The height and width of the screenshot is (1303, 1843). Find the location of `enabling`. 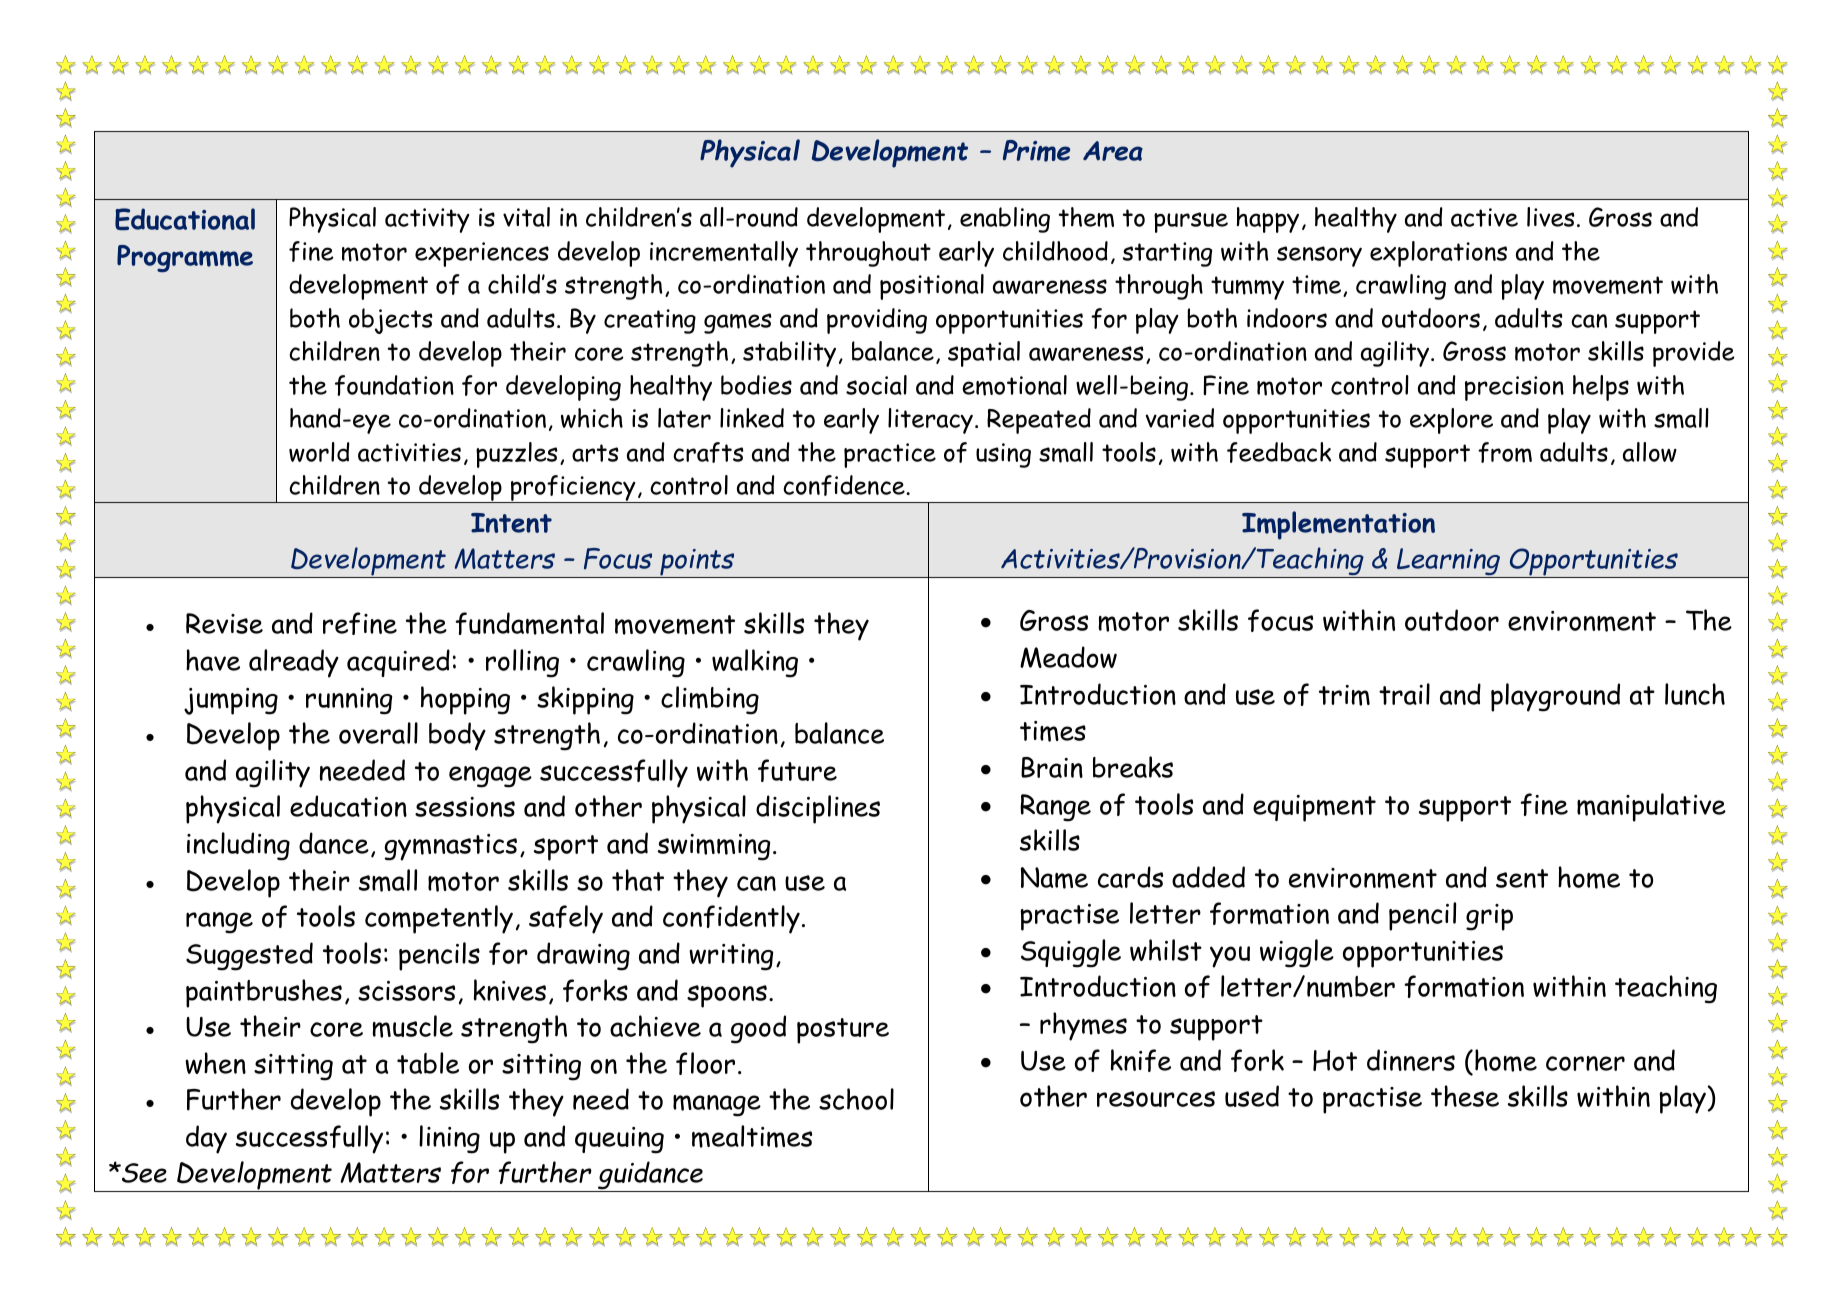

enabling is located at coordinates (1005, 220).
